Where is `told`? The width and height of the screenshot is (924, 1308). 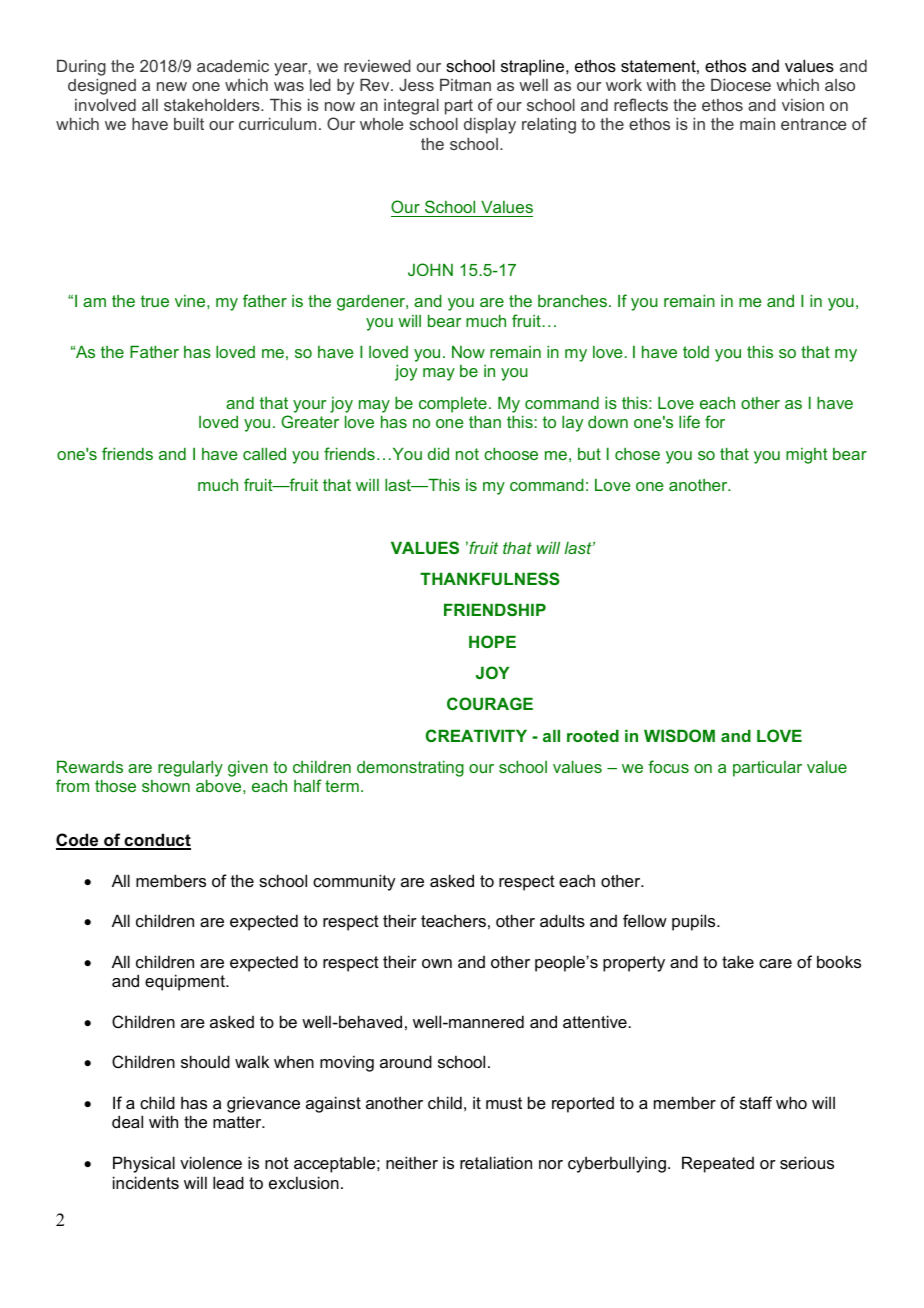 told is located at coordinates (696, 352).
